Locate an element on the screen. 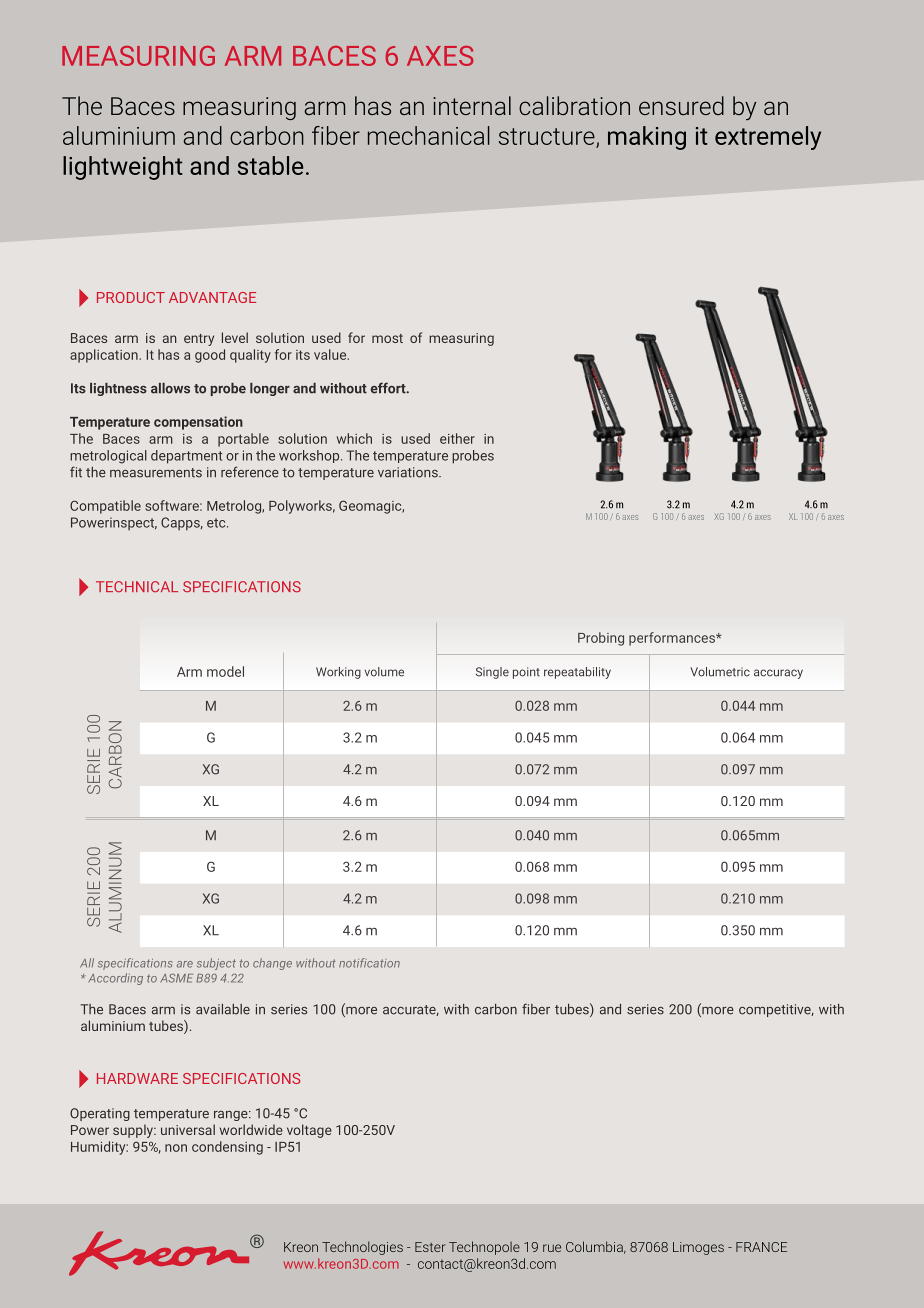  Single is located at coordinates (492, 673).
